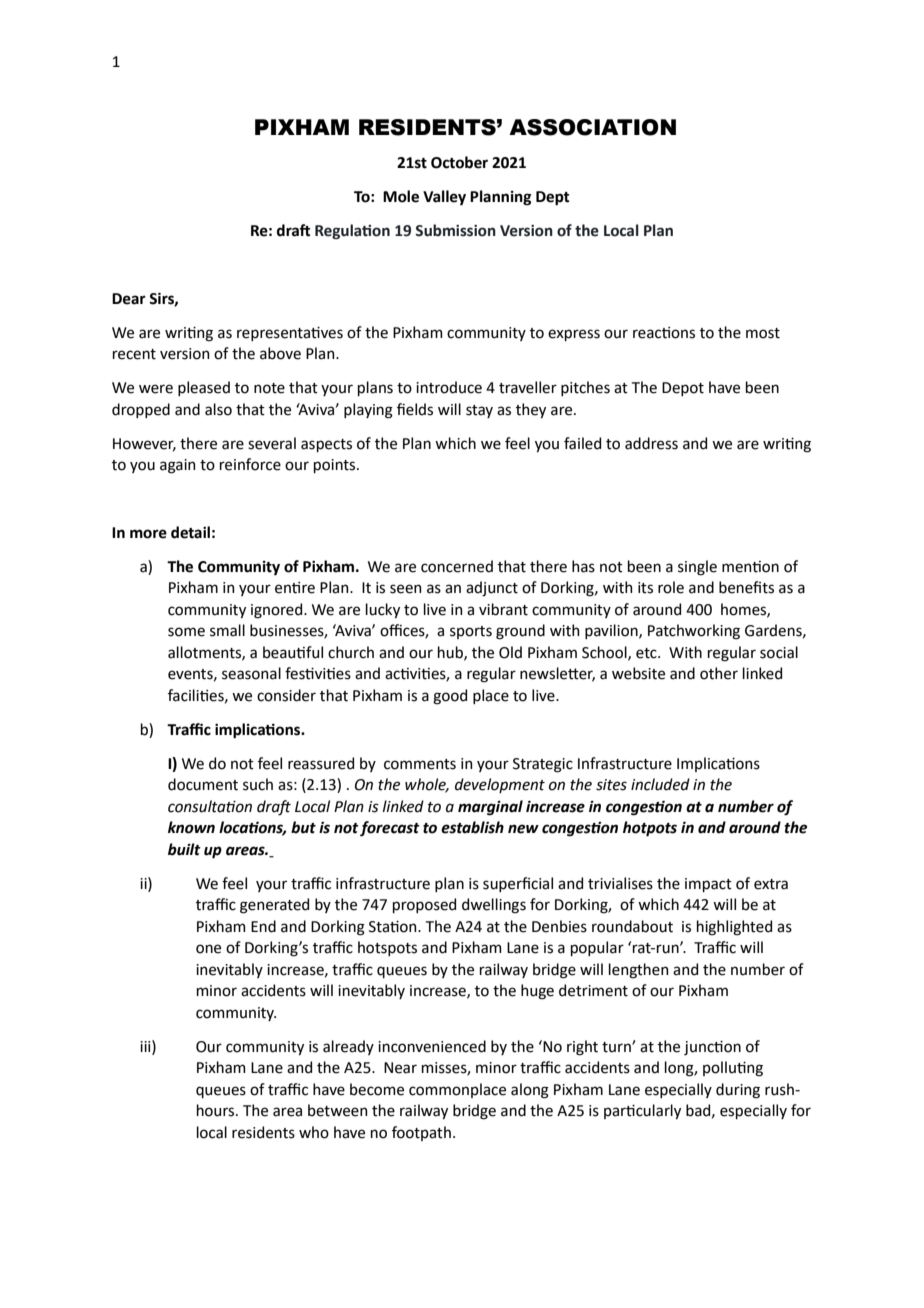 The image size is (924, 1308). Describe the element at coordinates (338, 1110) in the screenshot. I see `between` at that location.
